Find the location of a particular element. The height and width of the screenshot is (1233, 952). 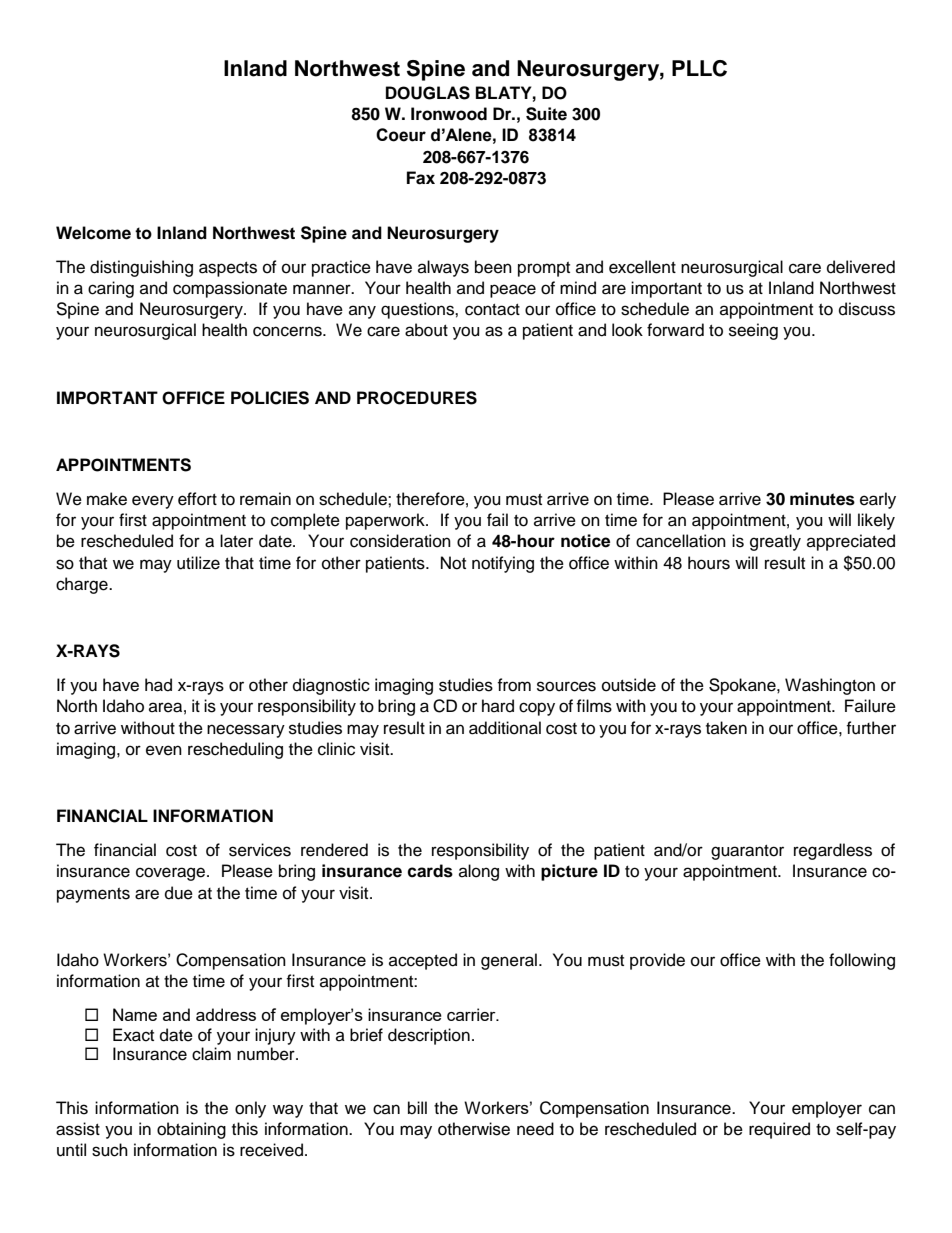

obtaining is located at coordinates (191, 1130).
